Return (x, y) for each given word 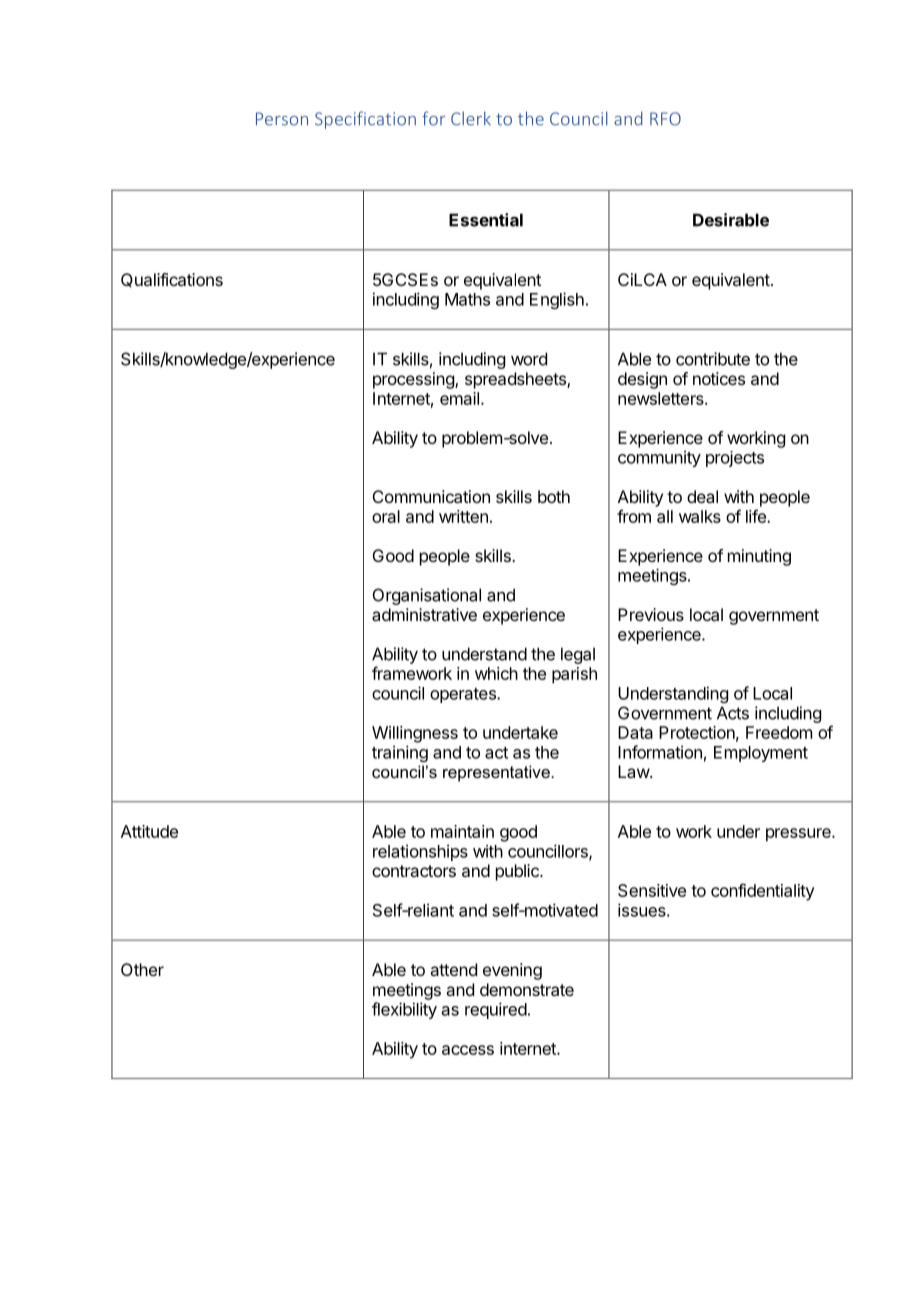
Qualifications (172, 280)
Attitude (149, 831)
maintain (462, 831)
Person (282, 119)
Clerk (471, 118)
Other (142, 969)
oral (386, 516)
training (400, 753)
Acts (733, 713)
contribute (713, 359)
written (463, 516)
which (496, 673)
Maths (467, 299)
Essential (486, 220)
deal (702, 496)
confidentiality (763, 892)
